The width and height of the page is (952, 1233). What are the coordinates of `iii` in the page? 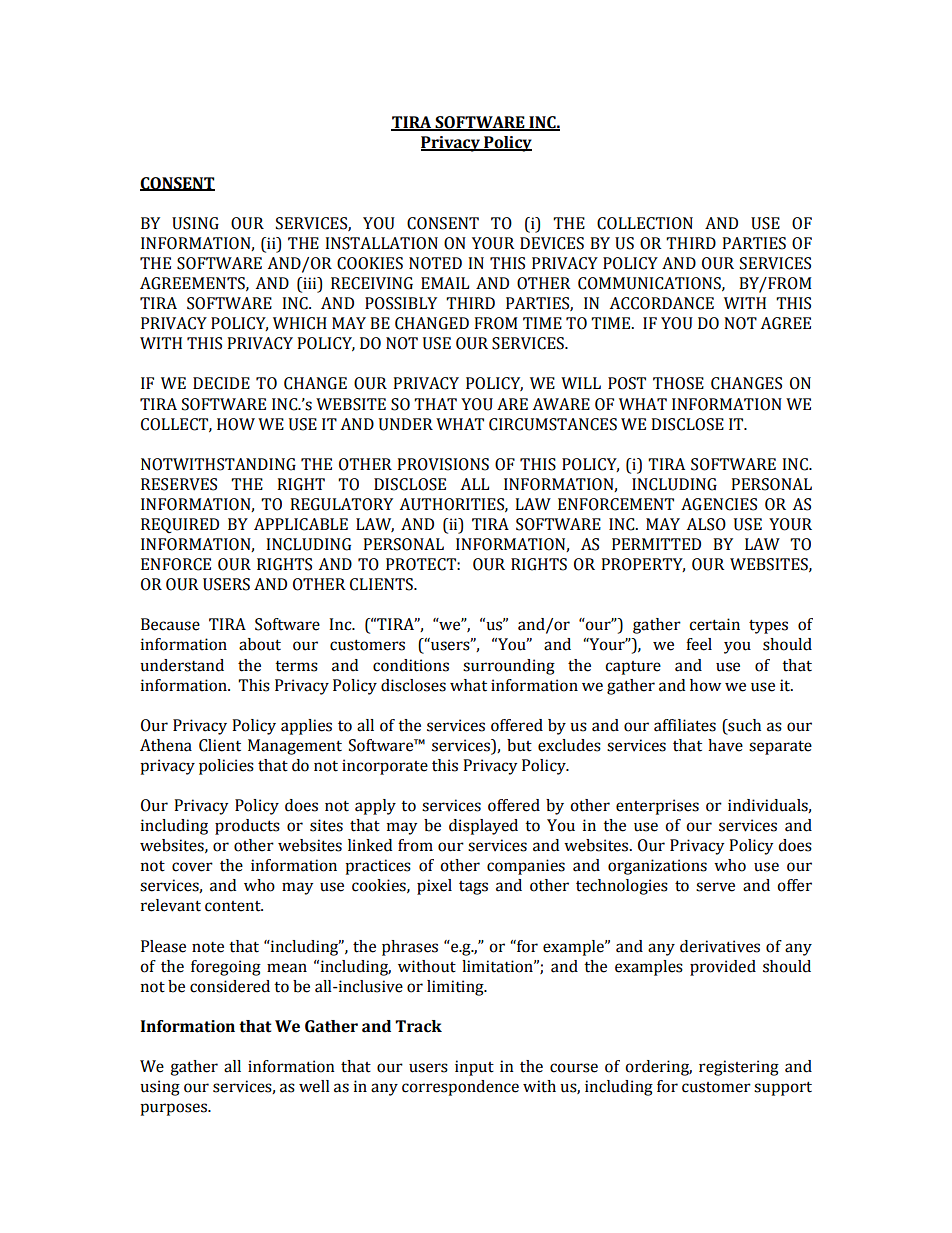 It's located at (310, 284).
